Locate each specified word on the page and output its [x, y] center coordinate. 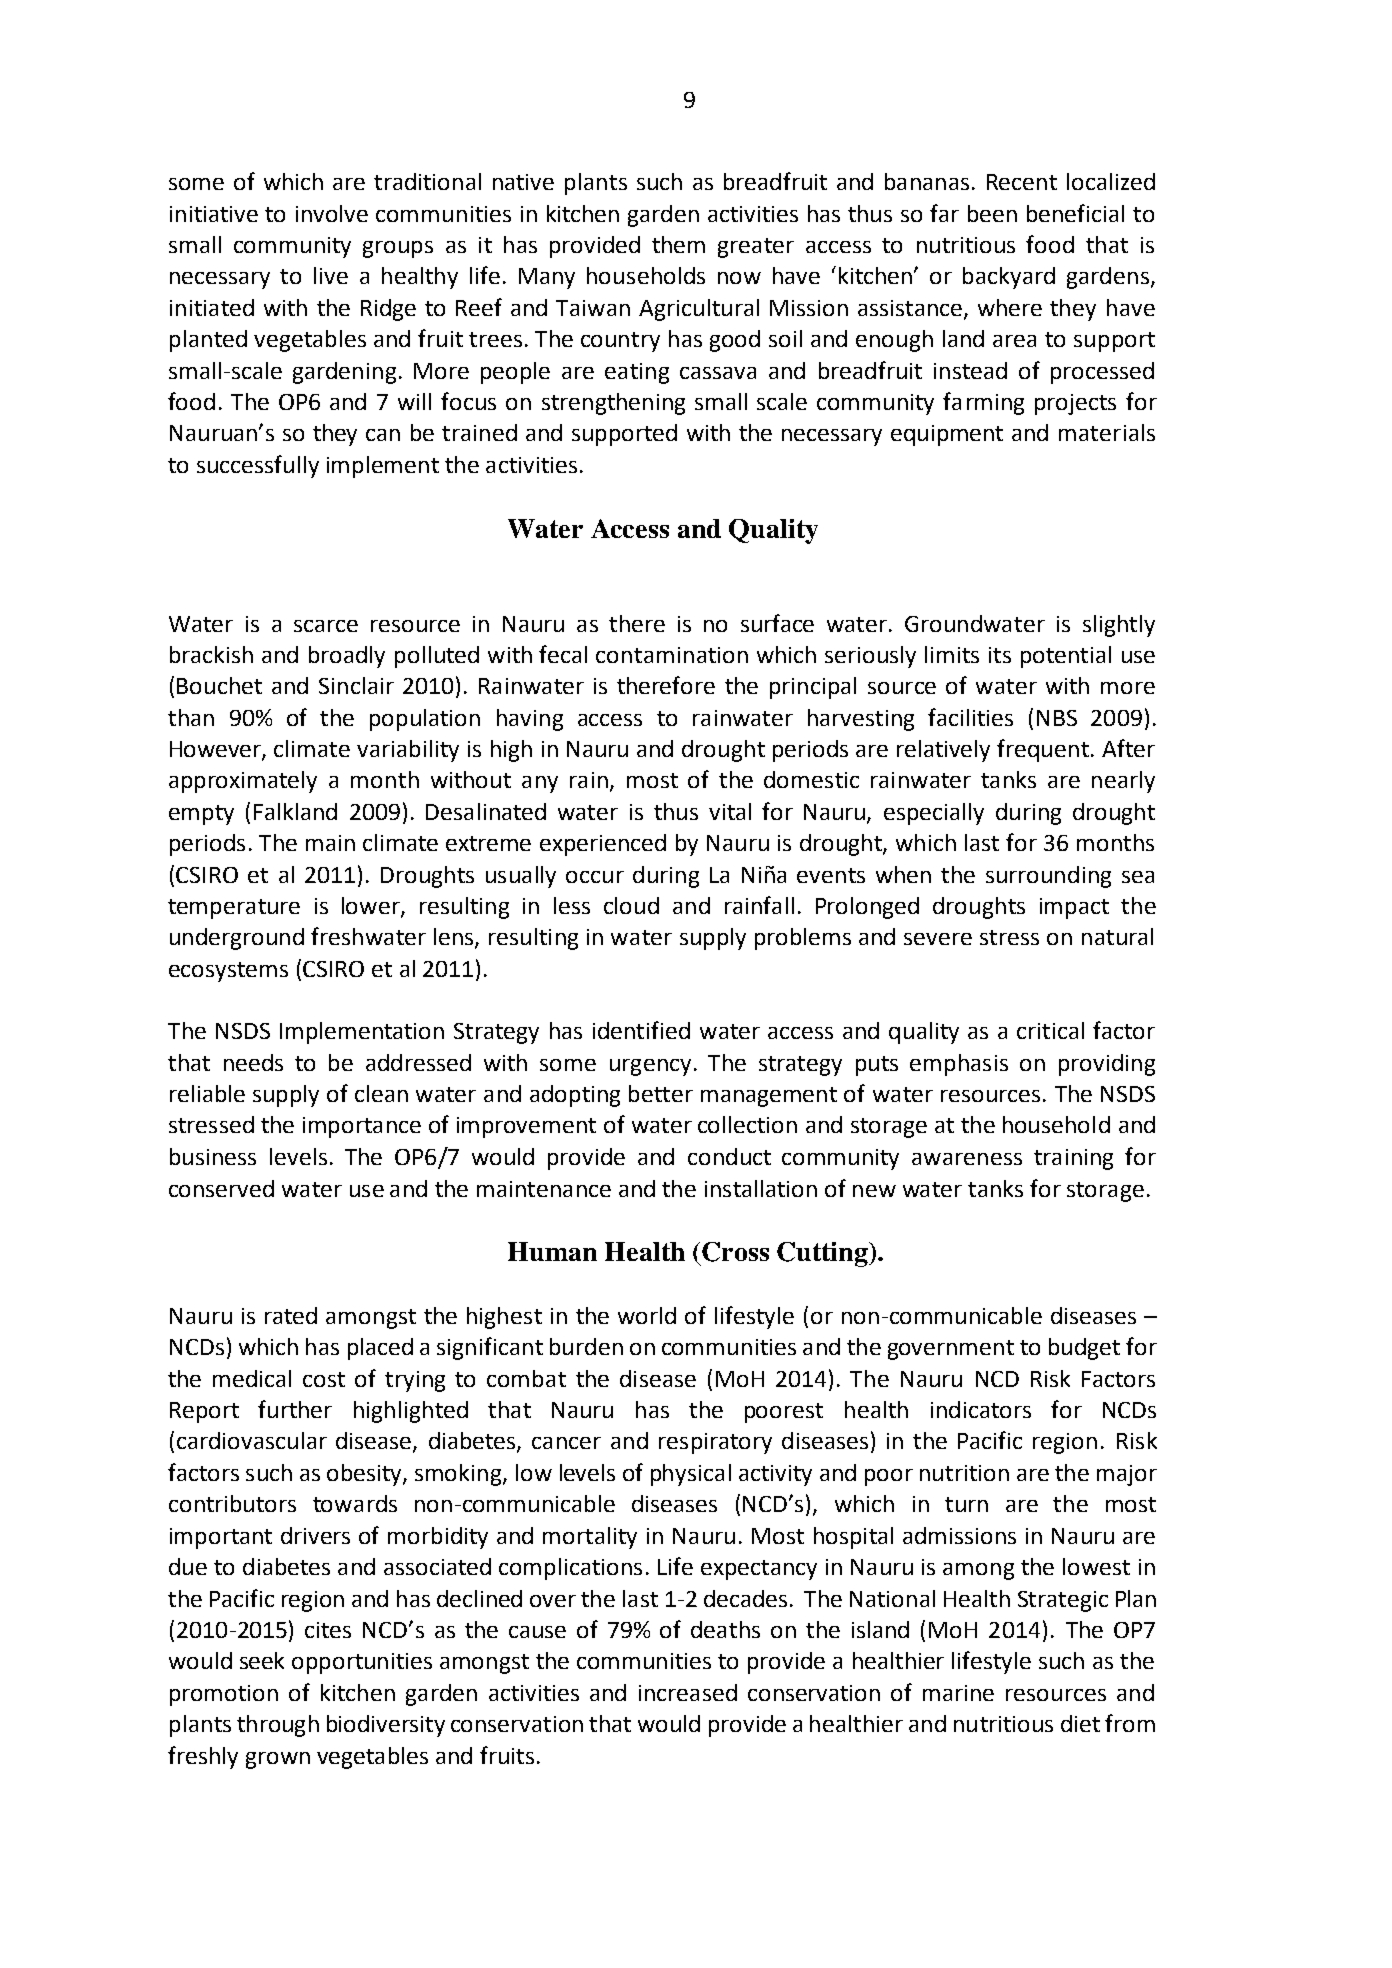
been [992, 213]
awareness [967, 1159]
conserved [221, 1188]
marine [958, 1693]
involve [332, 213]
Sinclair [356, 685]
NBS [1057, 718]
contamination [672, 655]
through [278, 1726]
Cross [735, 1252]
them [678, 244]
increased [688, 1692]
